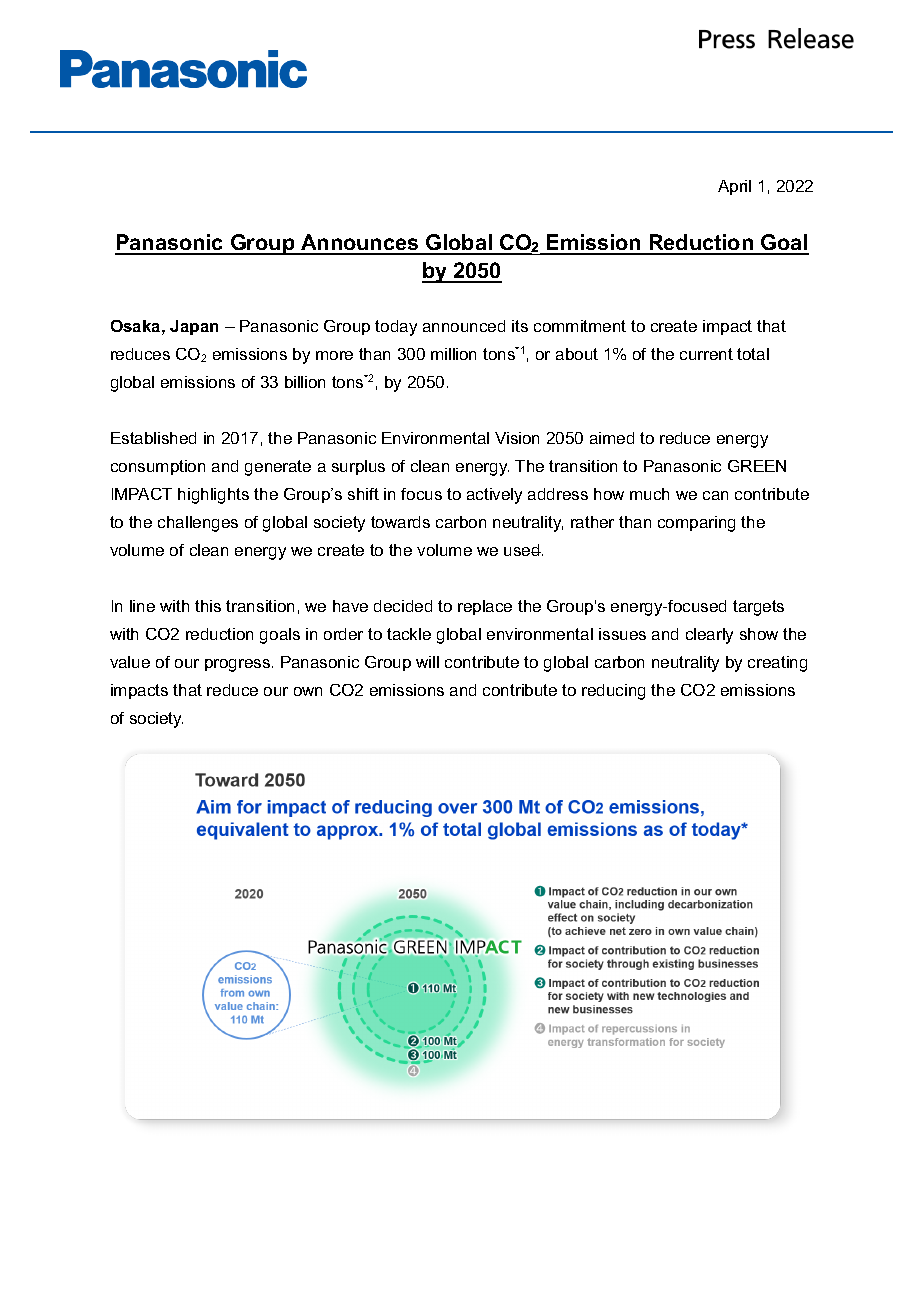  Describe the element at coordinates (777, 664) in the screenshot. I see `creating` at that location.
